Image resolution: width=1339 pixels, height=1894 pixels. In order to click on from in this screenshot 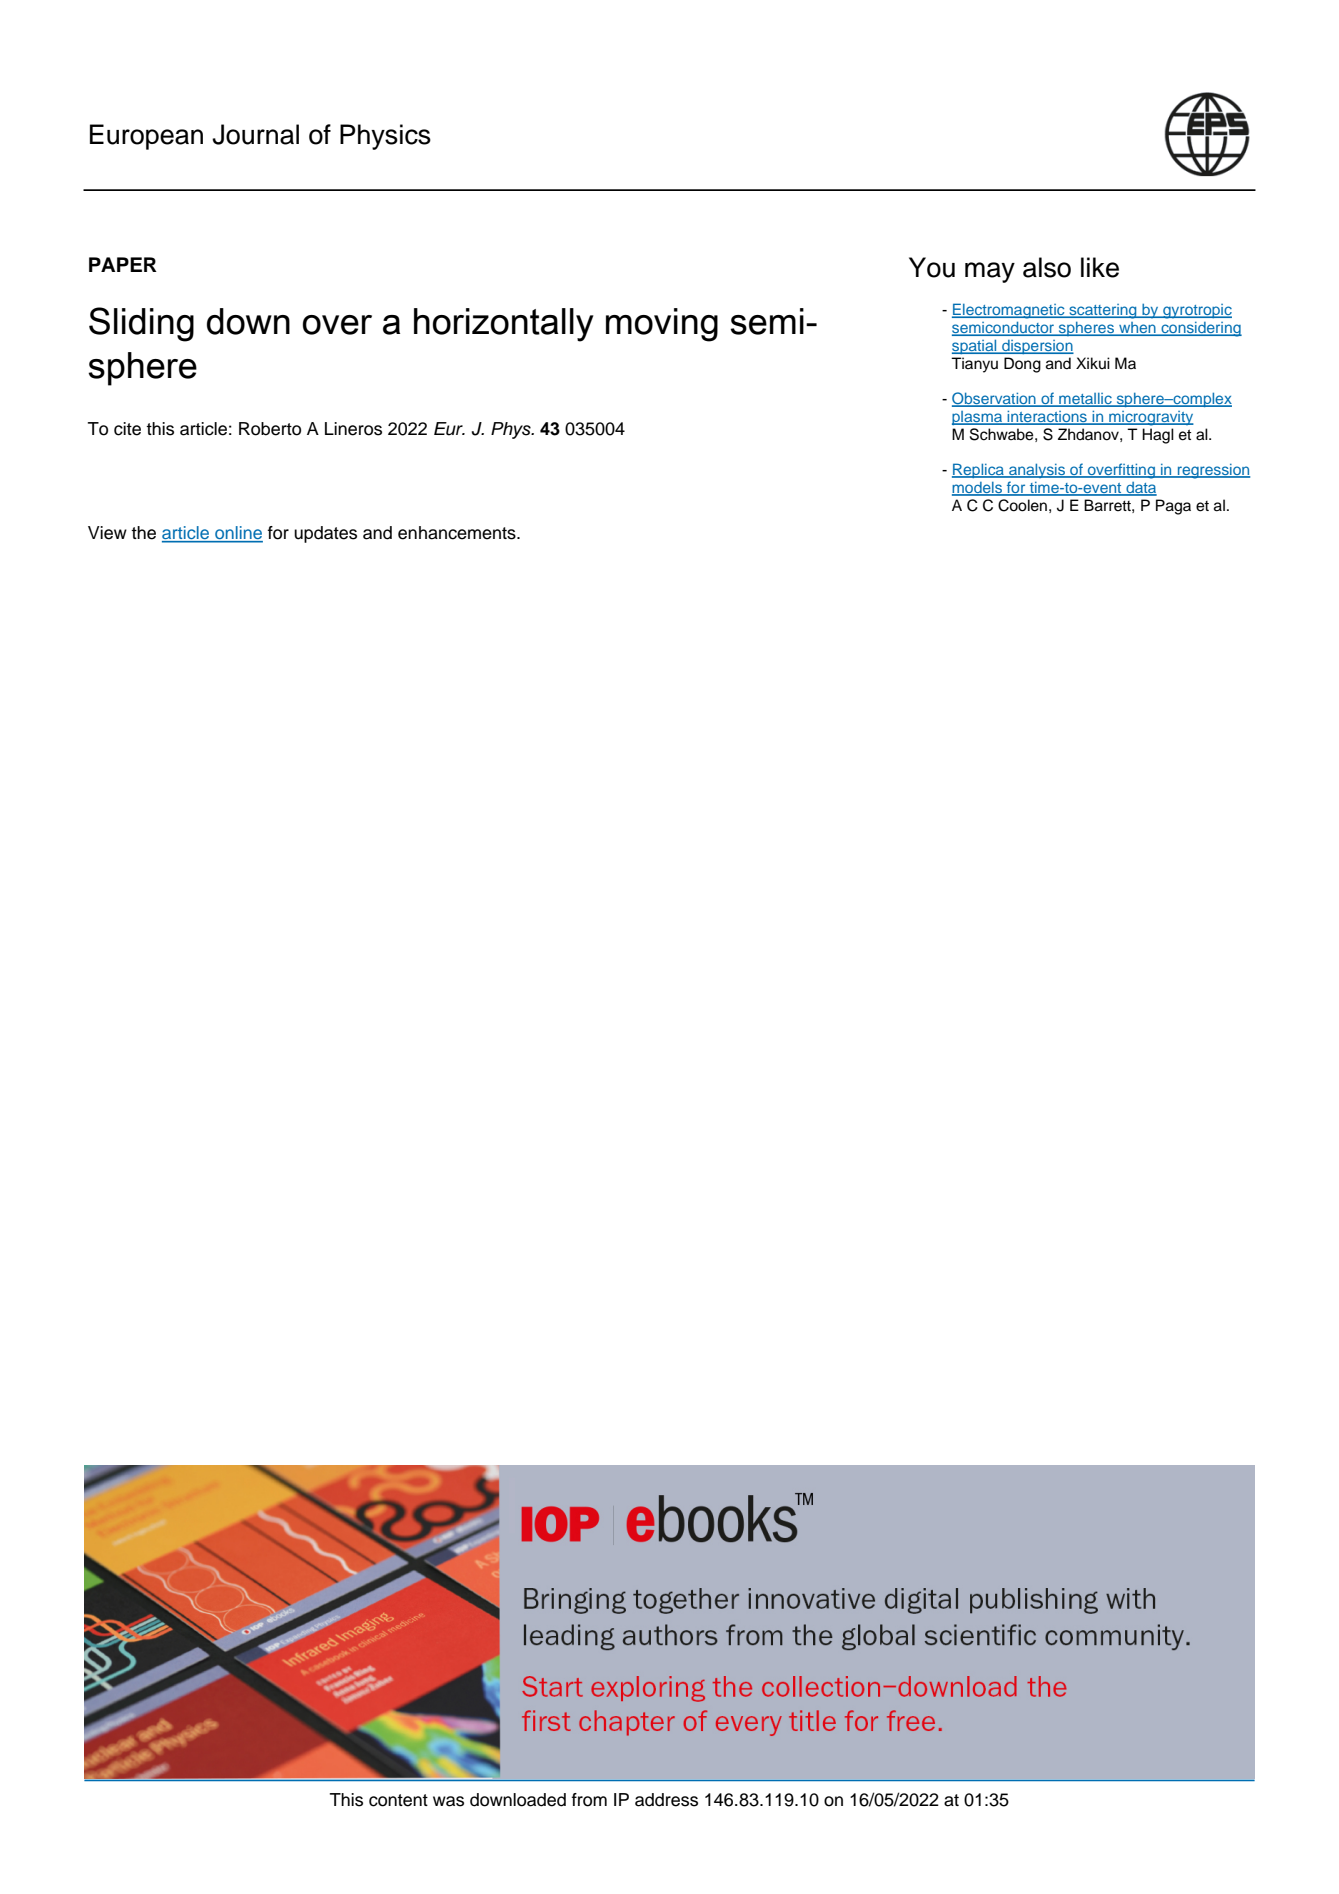, I will do `click(589, 1800)`.
